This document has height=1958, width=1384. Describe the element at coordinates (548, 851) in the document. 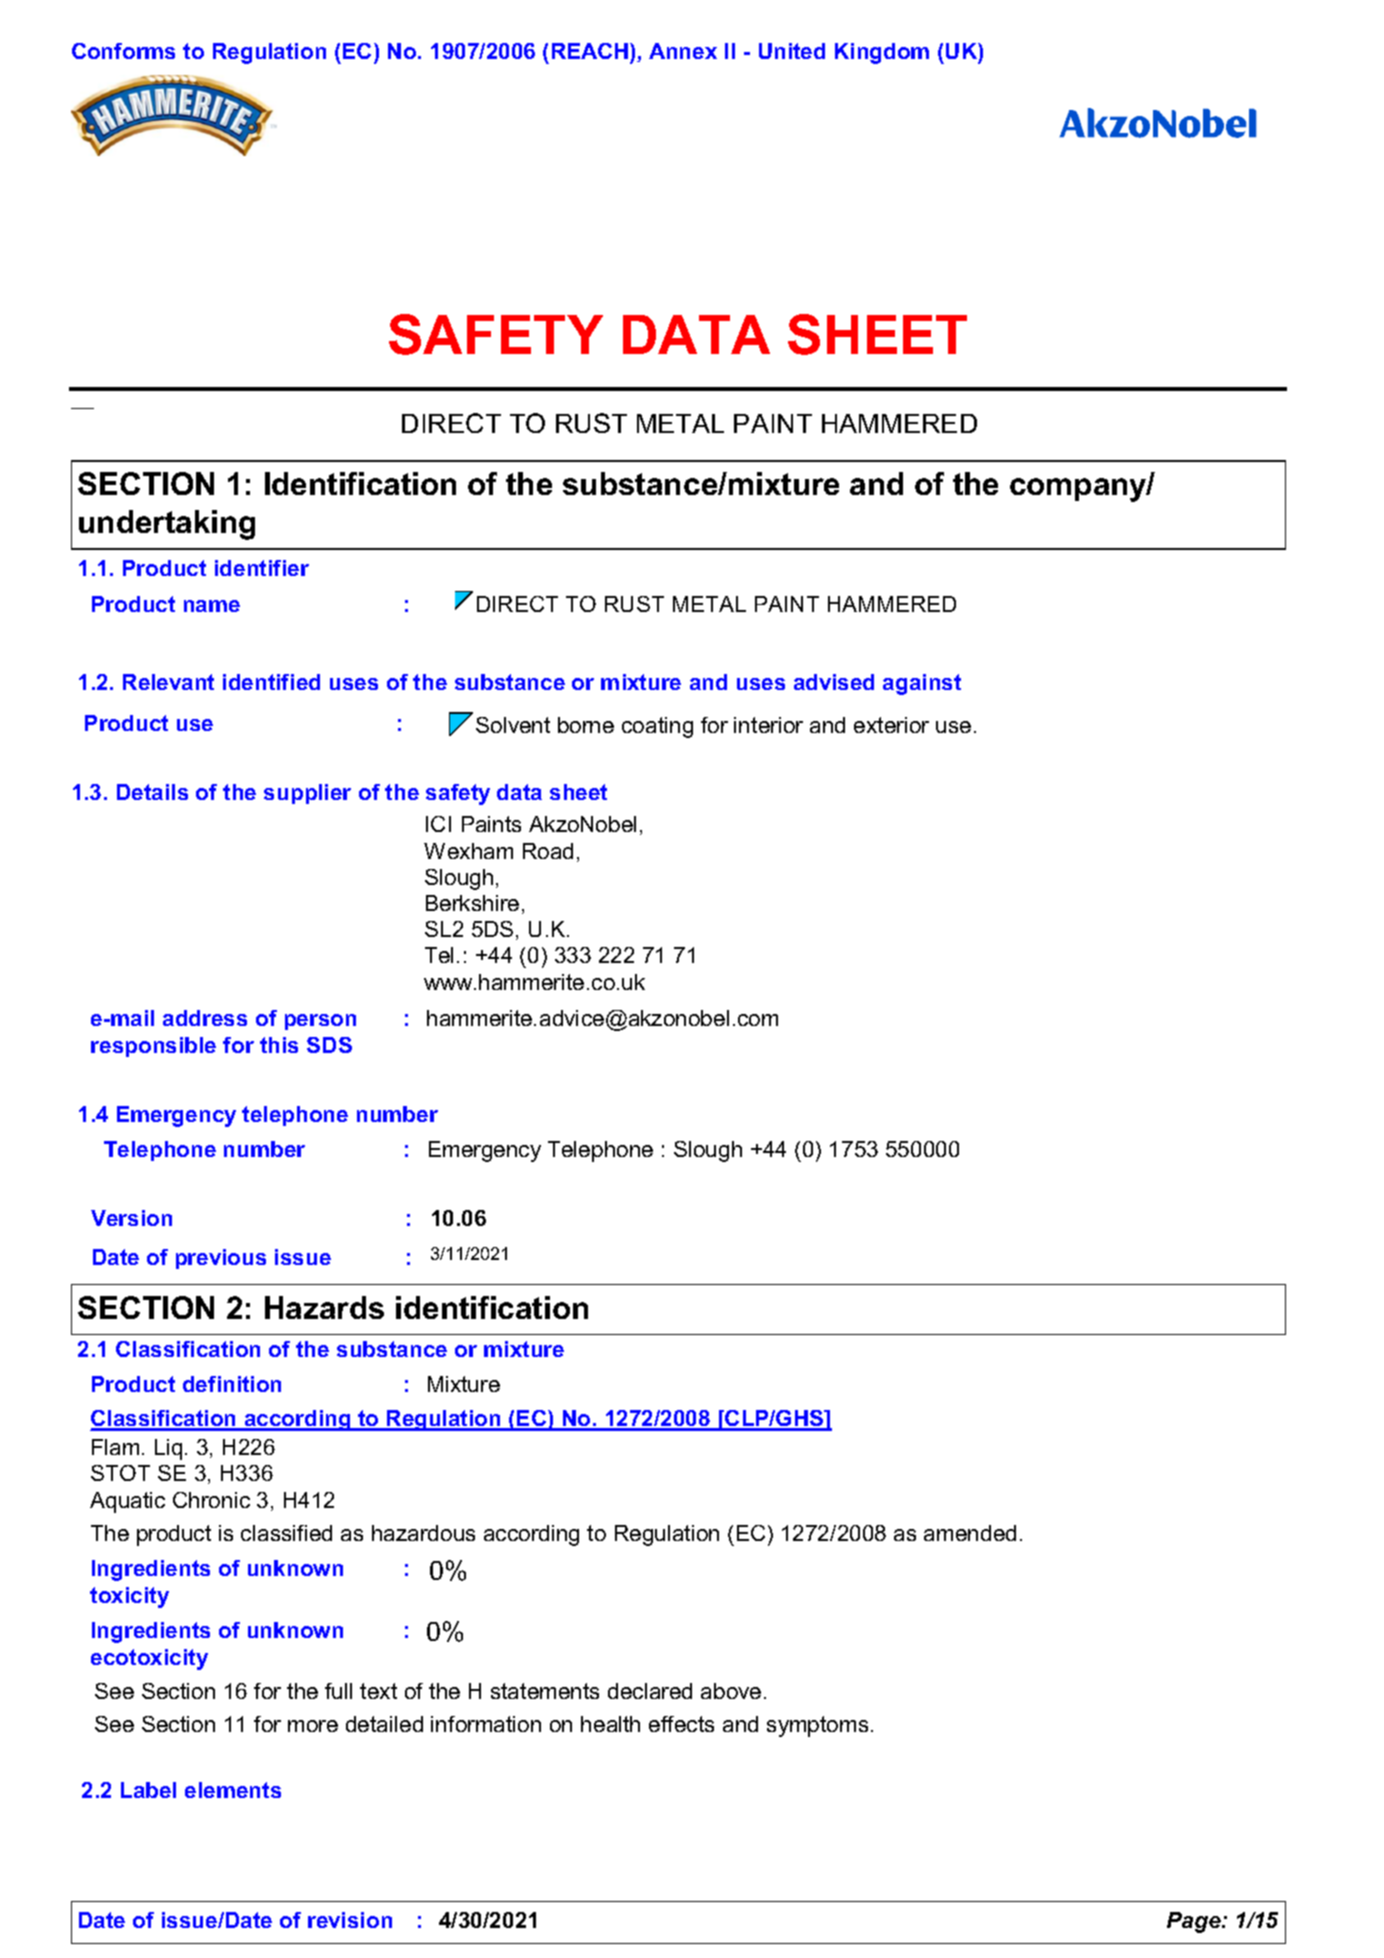

I see `Road` at that location.
